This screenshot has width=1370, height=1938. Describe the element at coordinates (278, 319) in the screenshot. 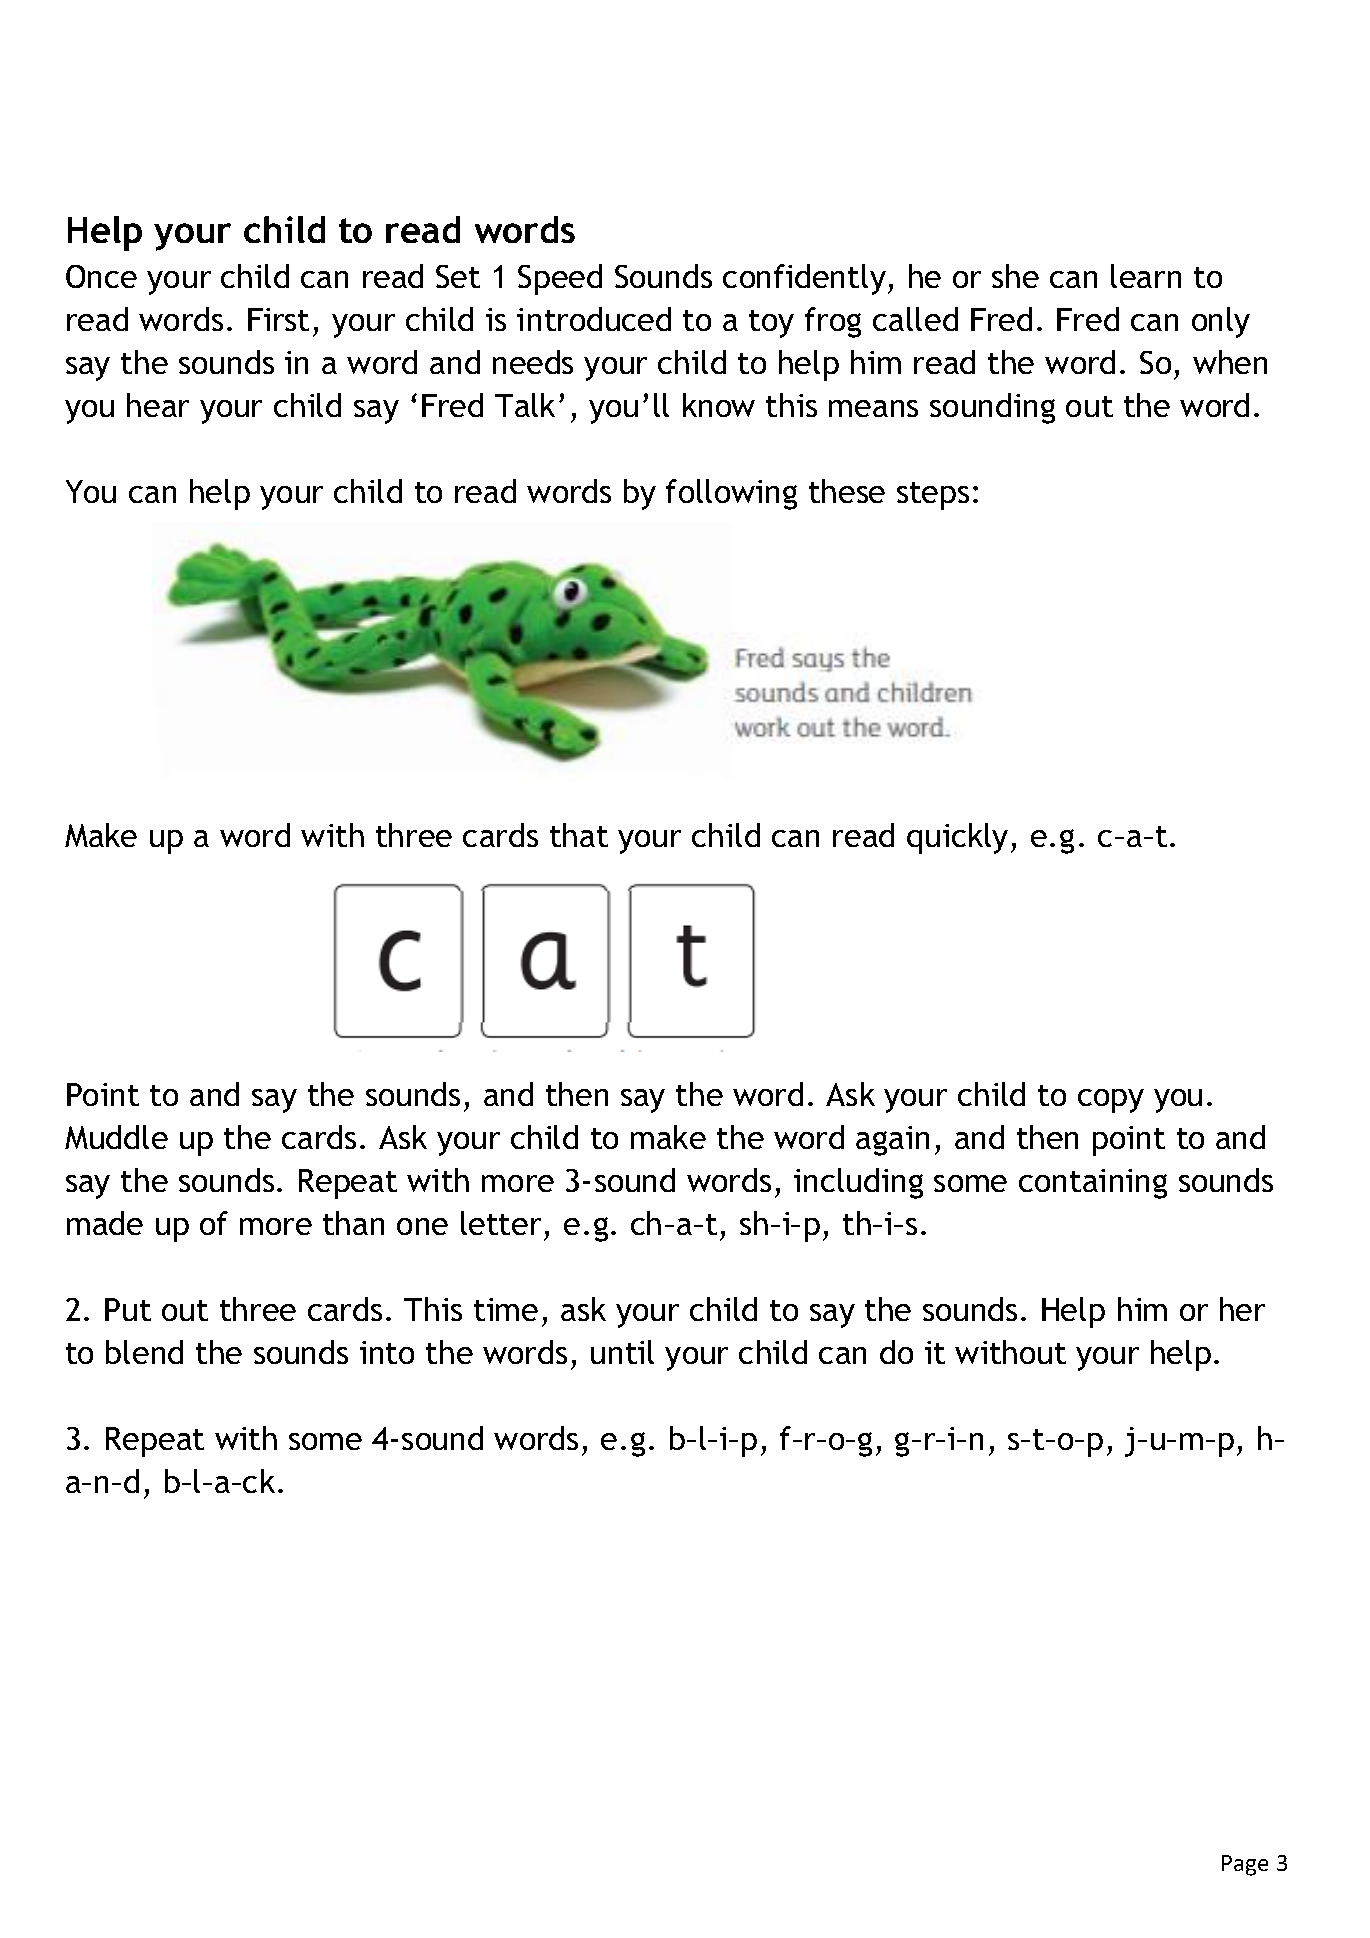

I see `First` at that location.
